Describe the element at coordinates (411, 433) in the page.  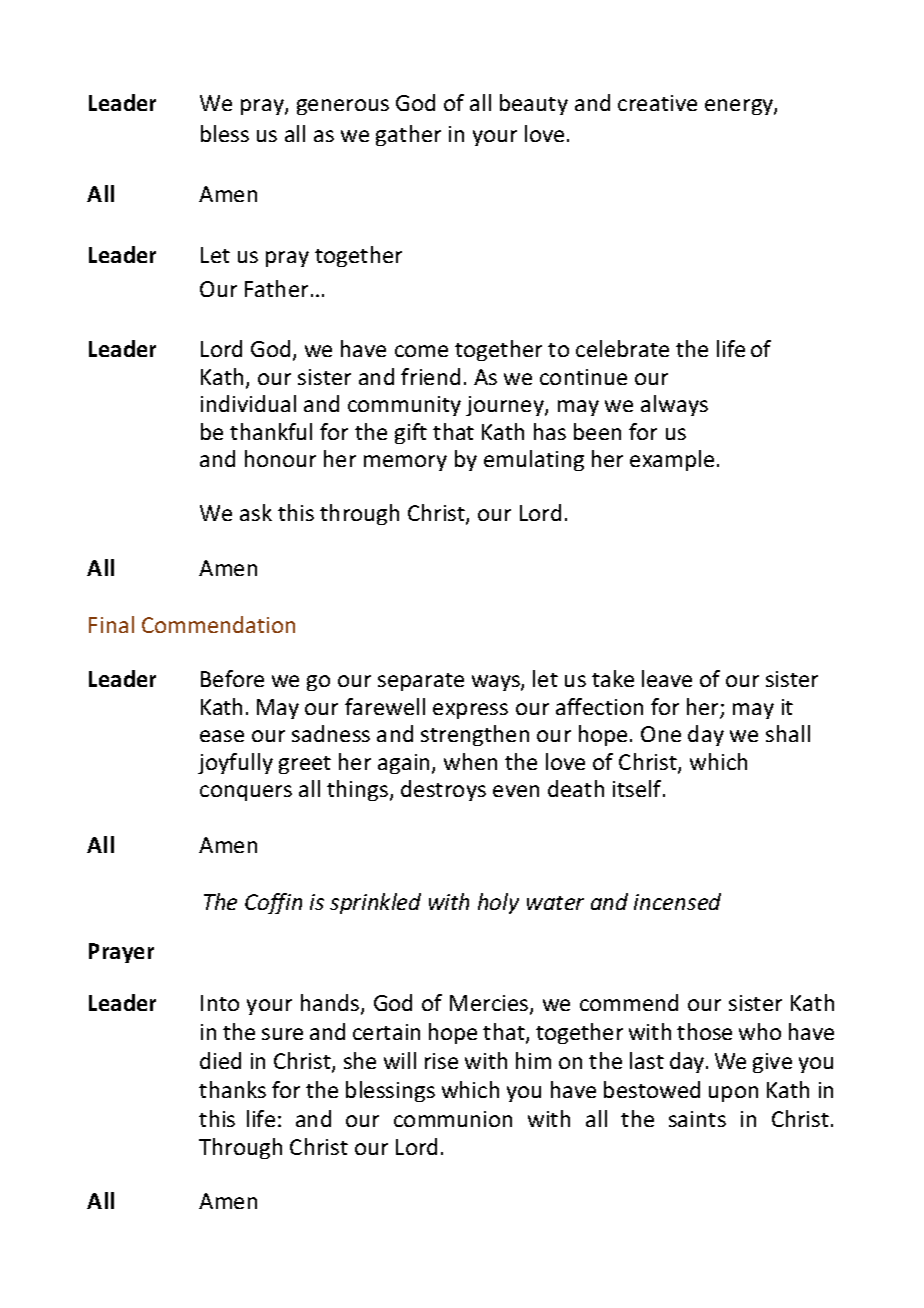
I see `gift` at that location.
